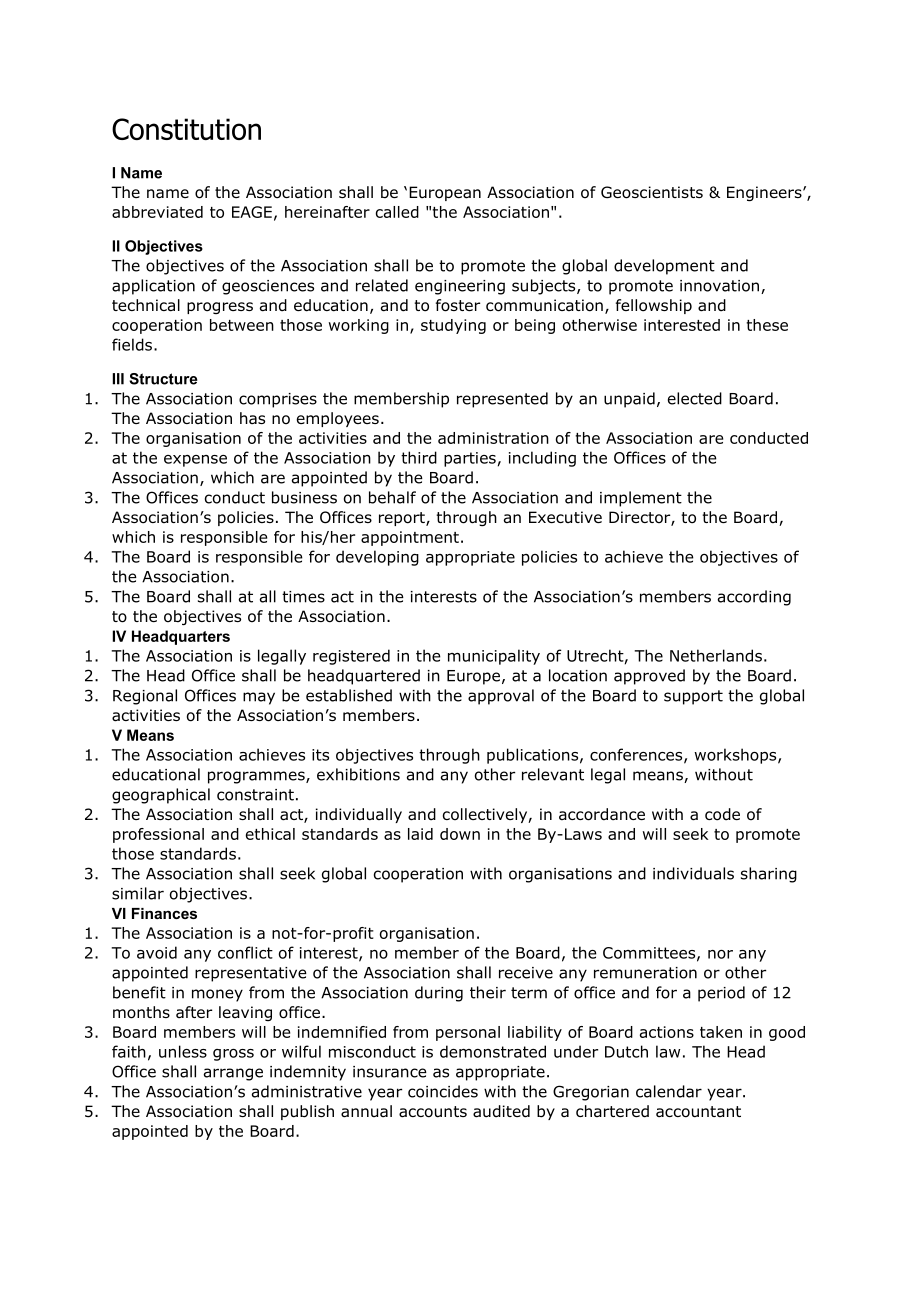 Image resolution: width=924 pixels, height=1308 pixels. I want to click on municipality, so click(494, 657).
